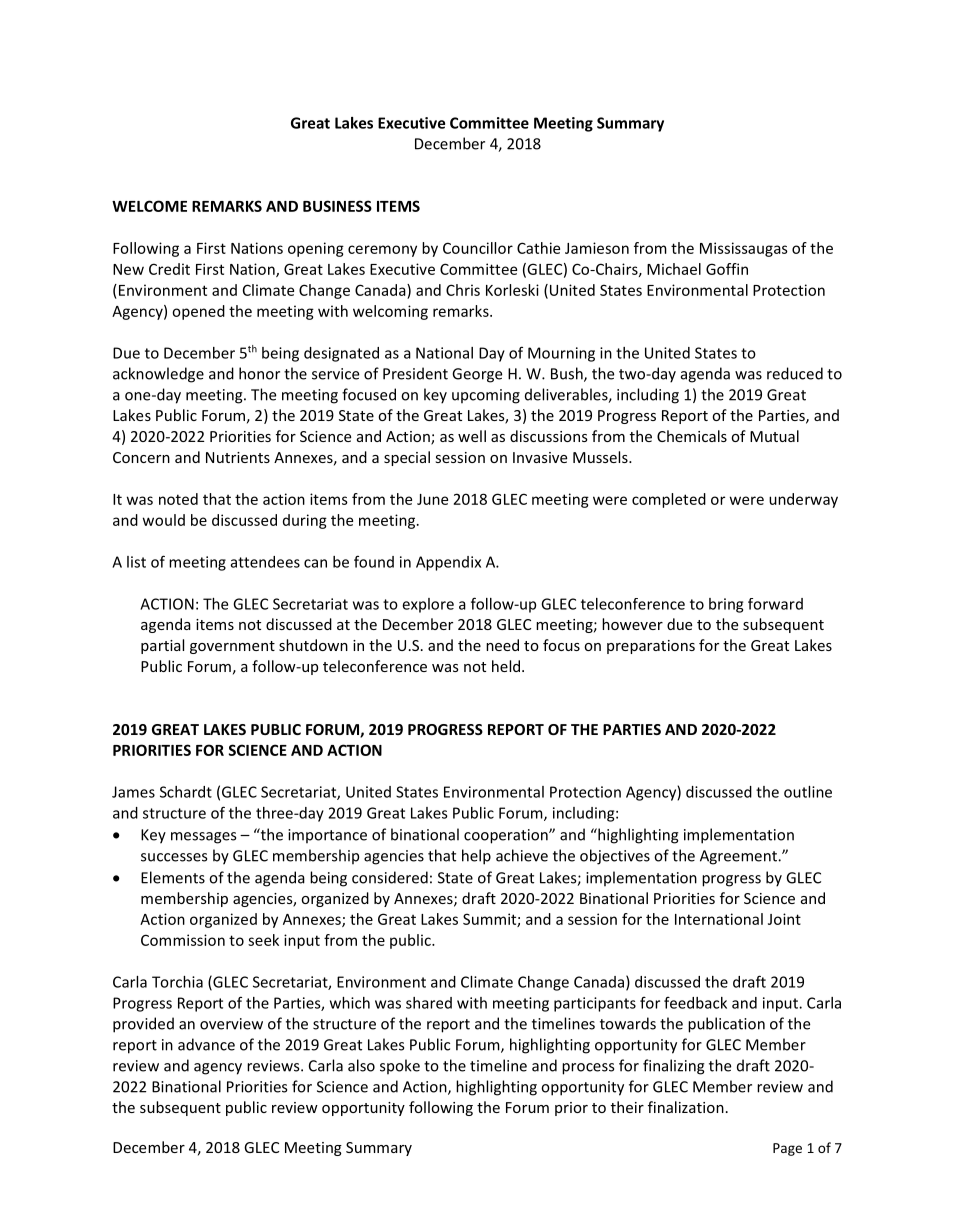 The width and height of the image is (954, 1232). What do you see at coordinates (478, 248) in the image?
I see `Councillor` at bounding box center [478, 248].
